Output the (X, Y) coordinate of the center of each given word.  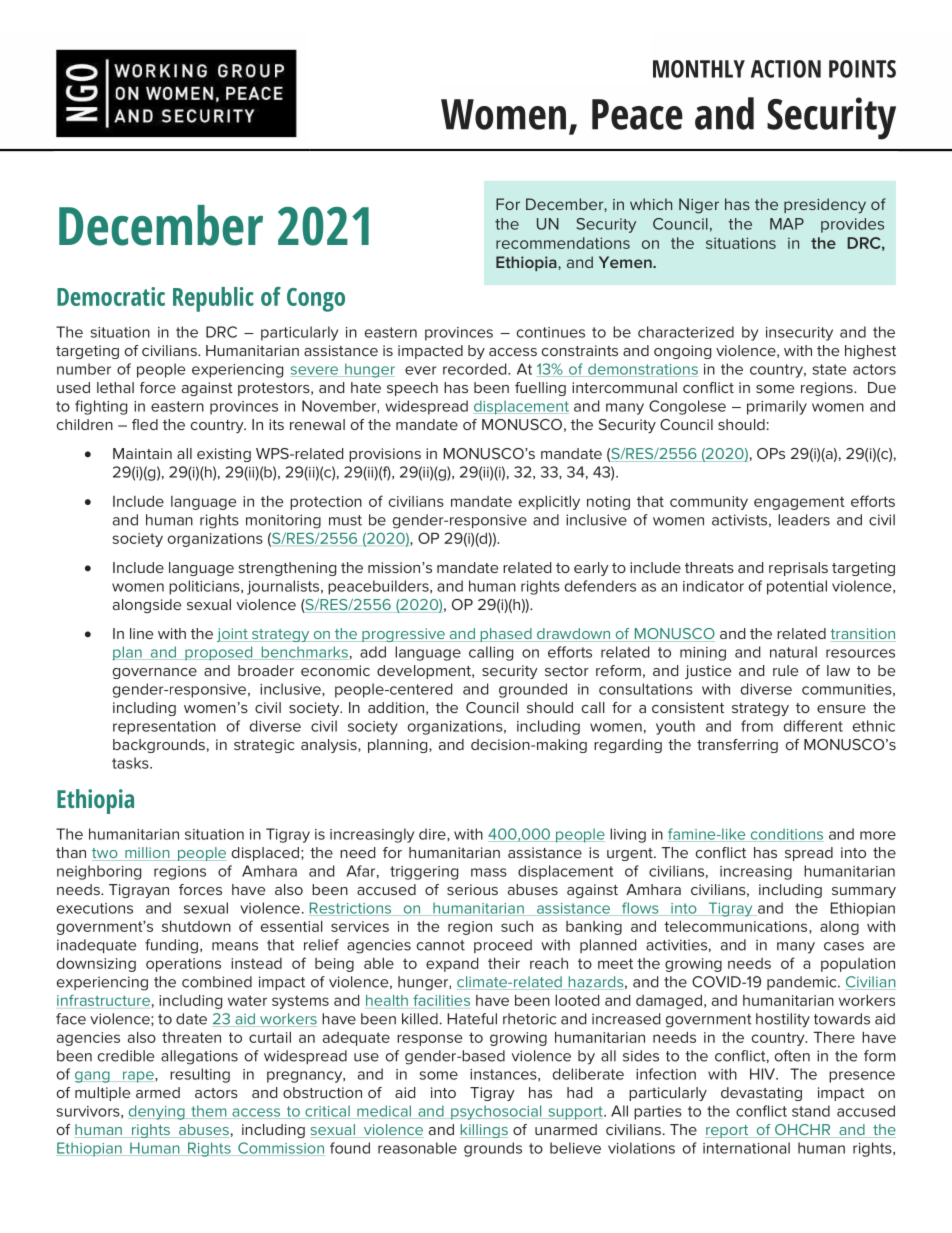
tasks (131, 763)
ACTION (786, 69)
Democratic (111, 296)
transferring (737, 746)
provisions (385, 455)
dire (433, 834)
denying (157, 1112)
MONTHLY (699, 69)
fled (145, 424)
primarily (777, 407)
